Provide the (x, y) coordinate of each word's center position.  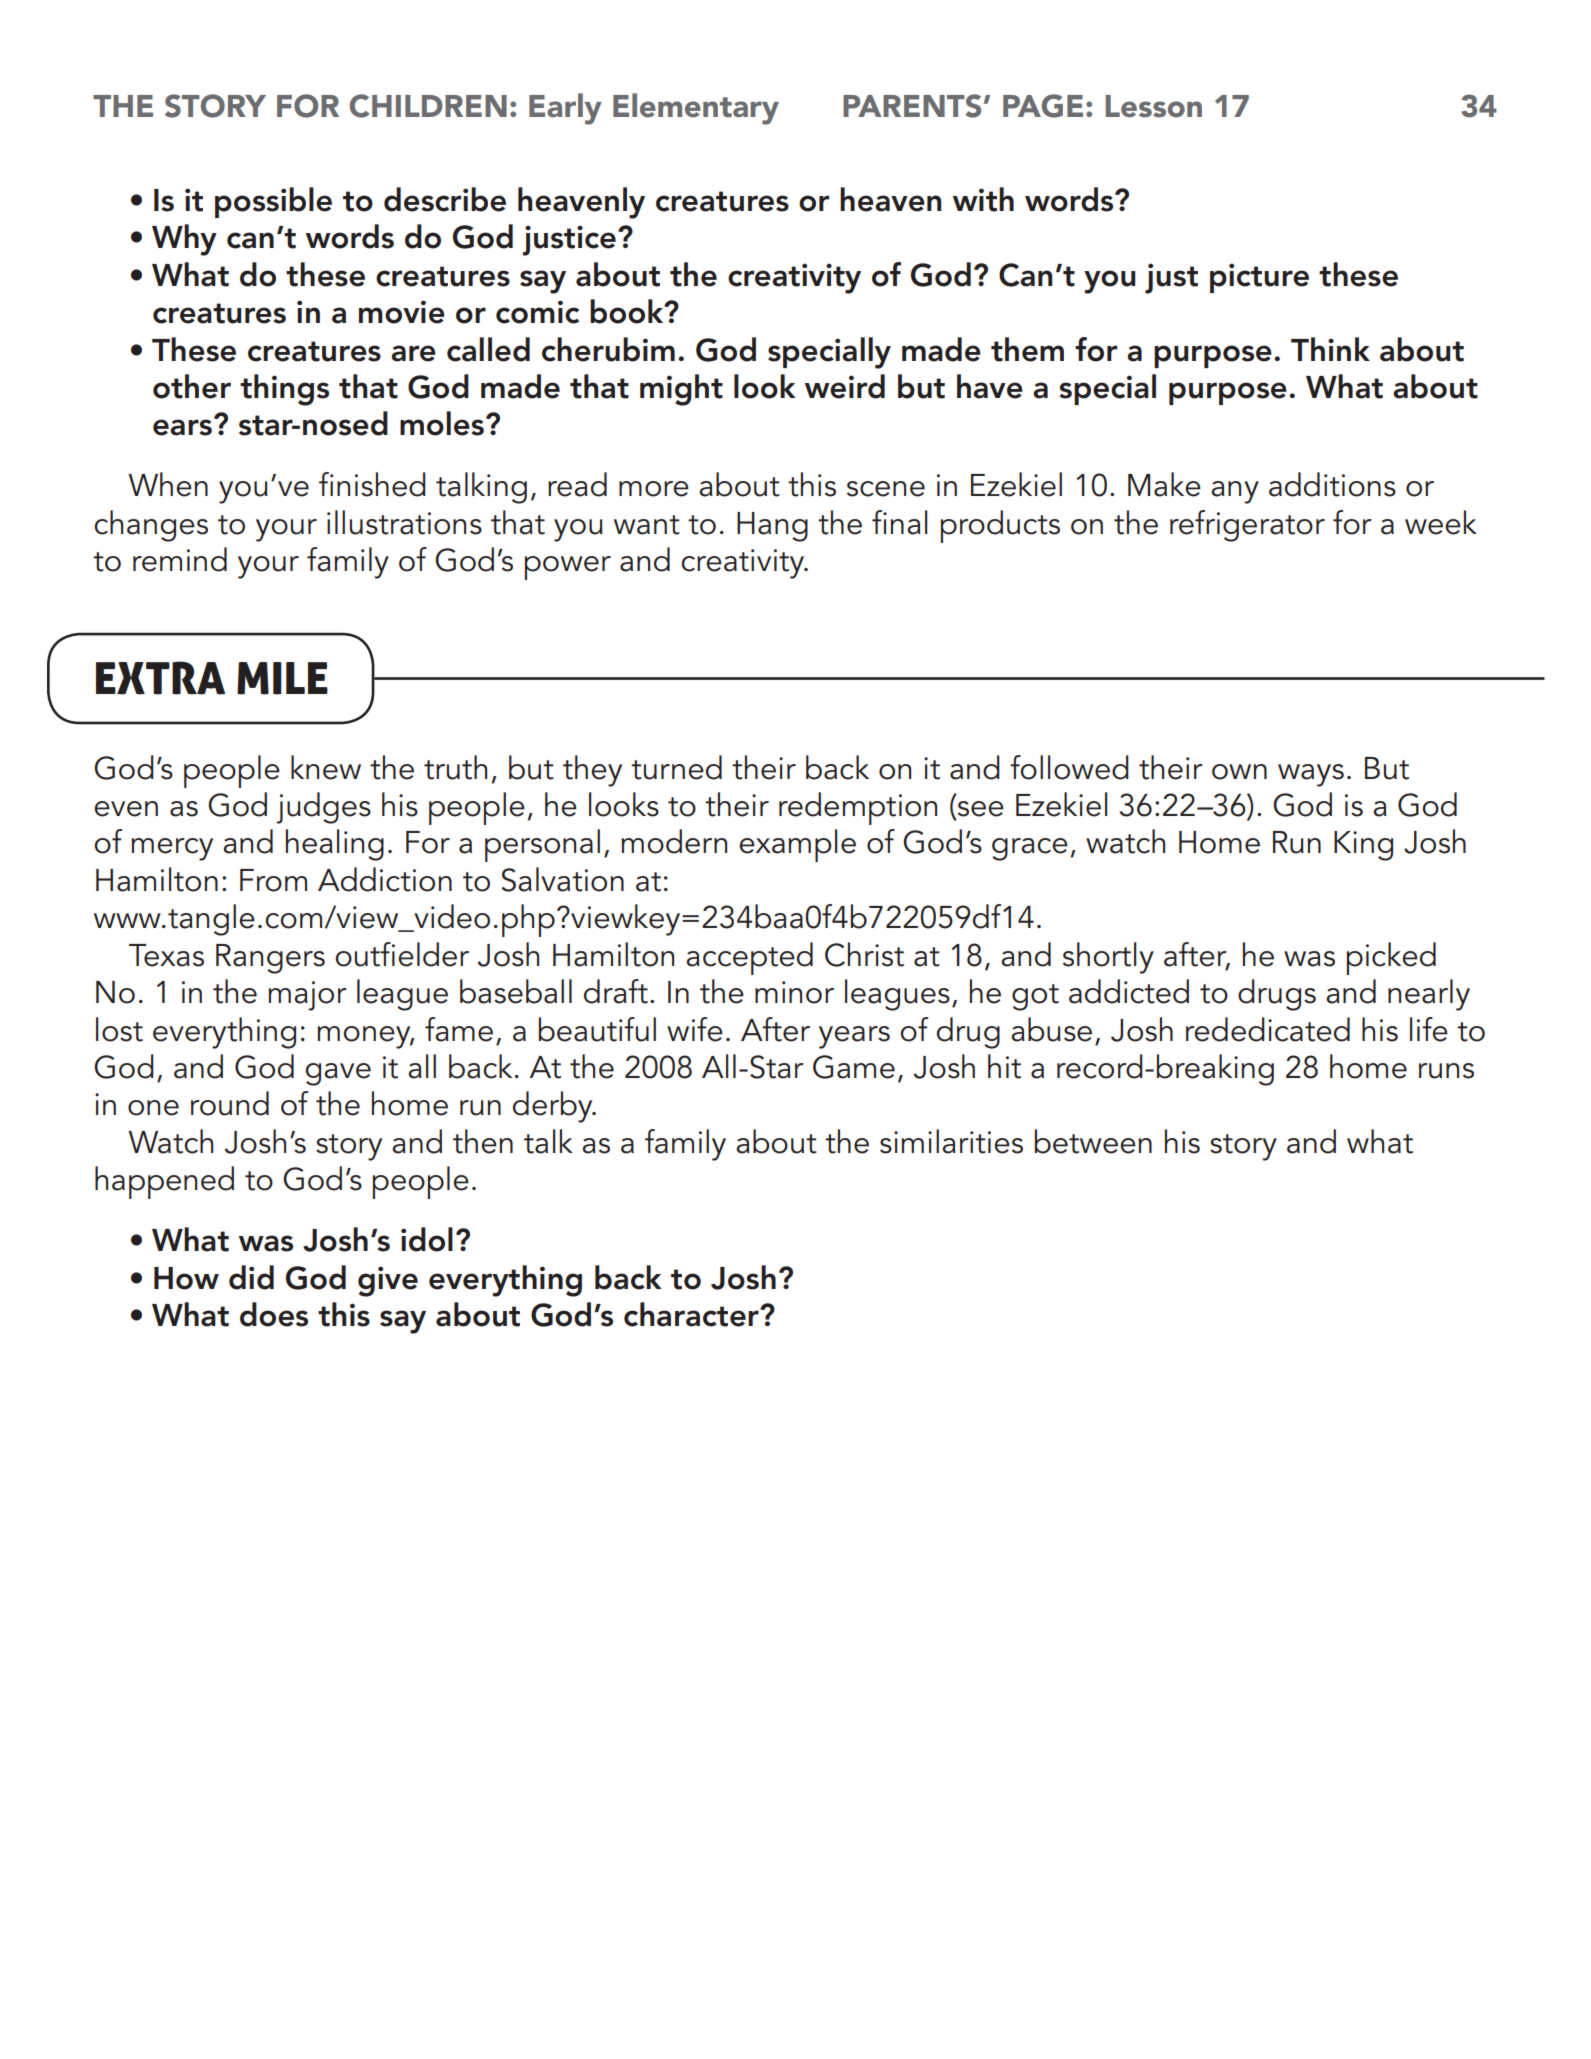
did (251, 1277)
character (692, 1314)
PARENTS (912, 106)
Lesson (1154, 106)
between (1093, 1141)
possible (273, 202)
